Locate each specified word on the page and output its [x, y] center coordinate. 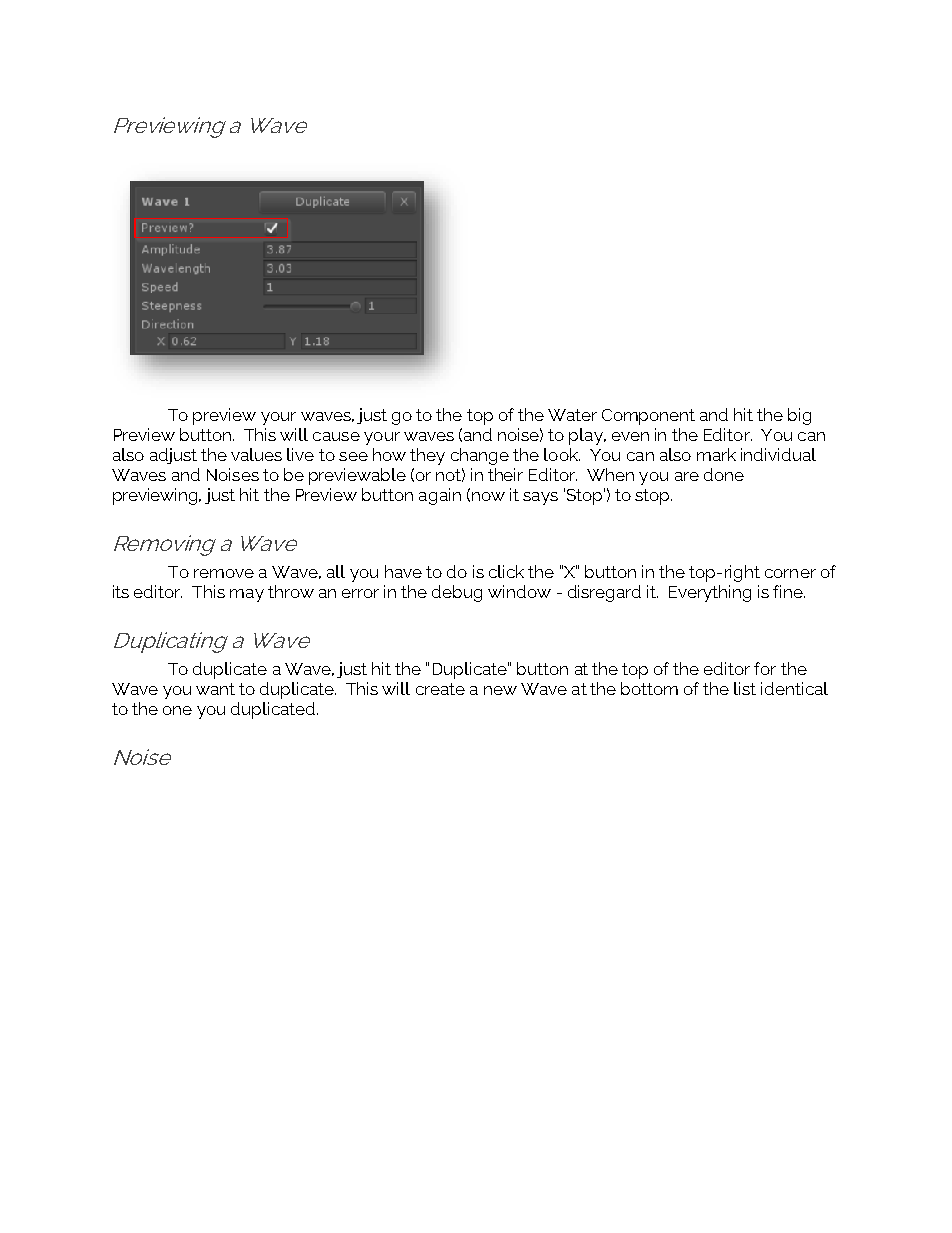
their [505, 474]
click [506, 571]
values [256, 454]
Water [572, 415]
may [247, 595]
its [121, 591]
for [765, 668]
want [215, 689]
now [487, 497]
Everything [710, 593]
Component [648, 417]
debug [457, 593]
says [540, 498]
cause [336, 436]
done [724, 474]
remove [224, 573]
